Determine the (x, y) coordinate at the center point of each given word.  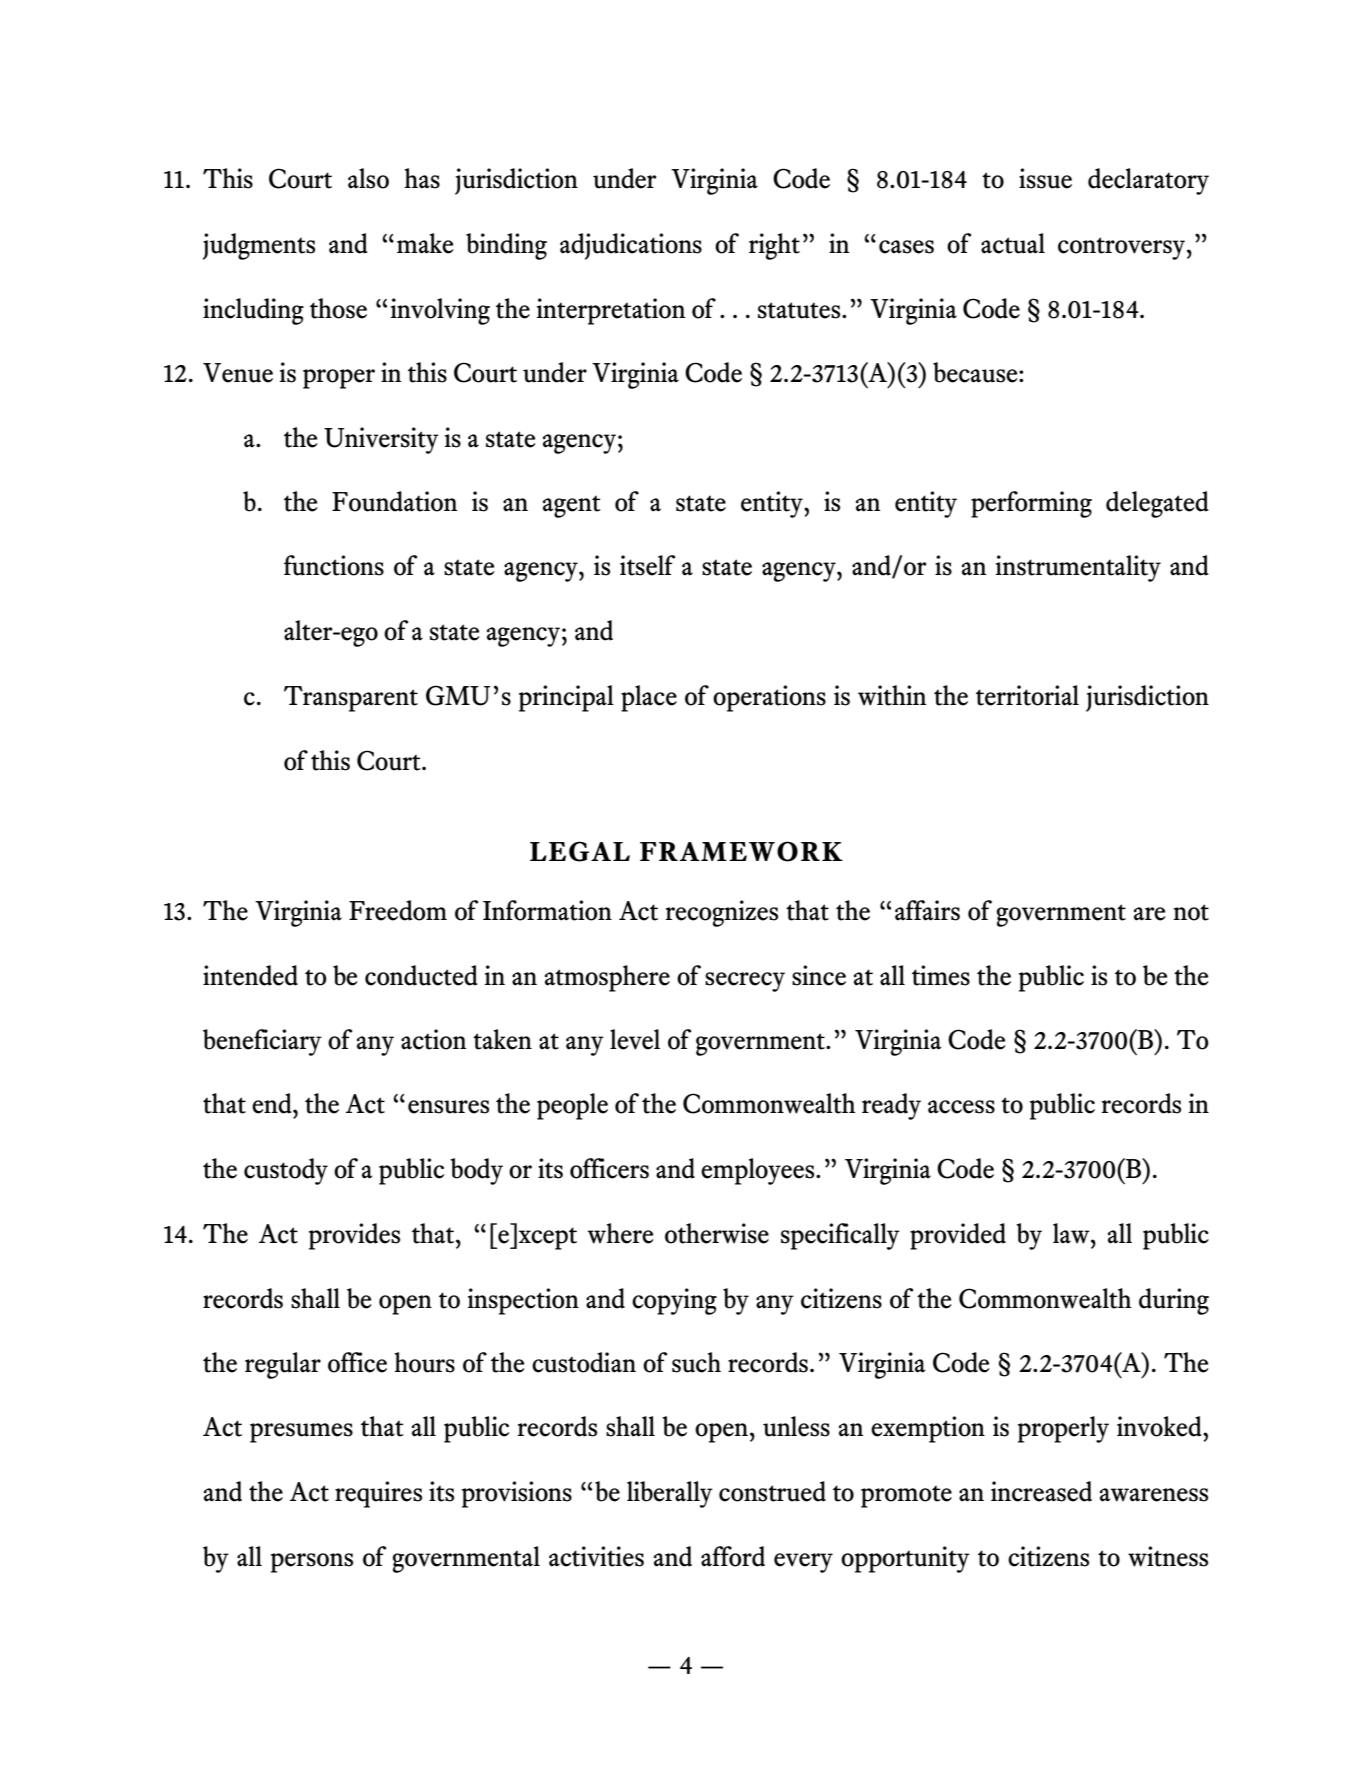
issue (1045, 178)
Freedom (398, 910)
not (1191, 912)
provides (354, 1236)
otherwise (717, 1233)
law (1072, 1233)
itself (647, 565)
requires (378, 1494)
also (368, 178)
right (774, 246)
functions (334, 565)
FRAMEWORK (741, 851)
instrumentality (1078, 568)
